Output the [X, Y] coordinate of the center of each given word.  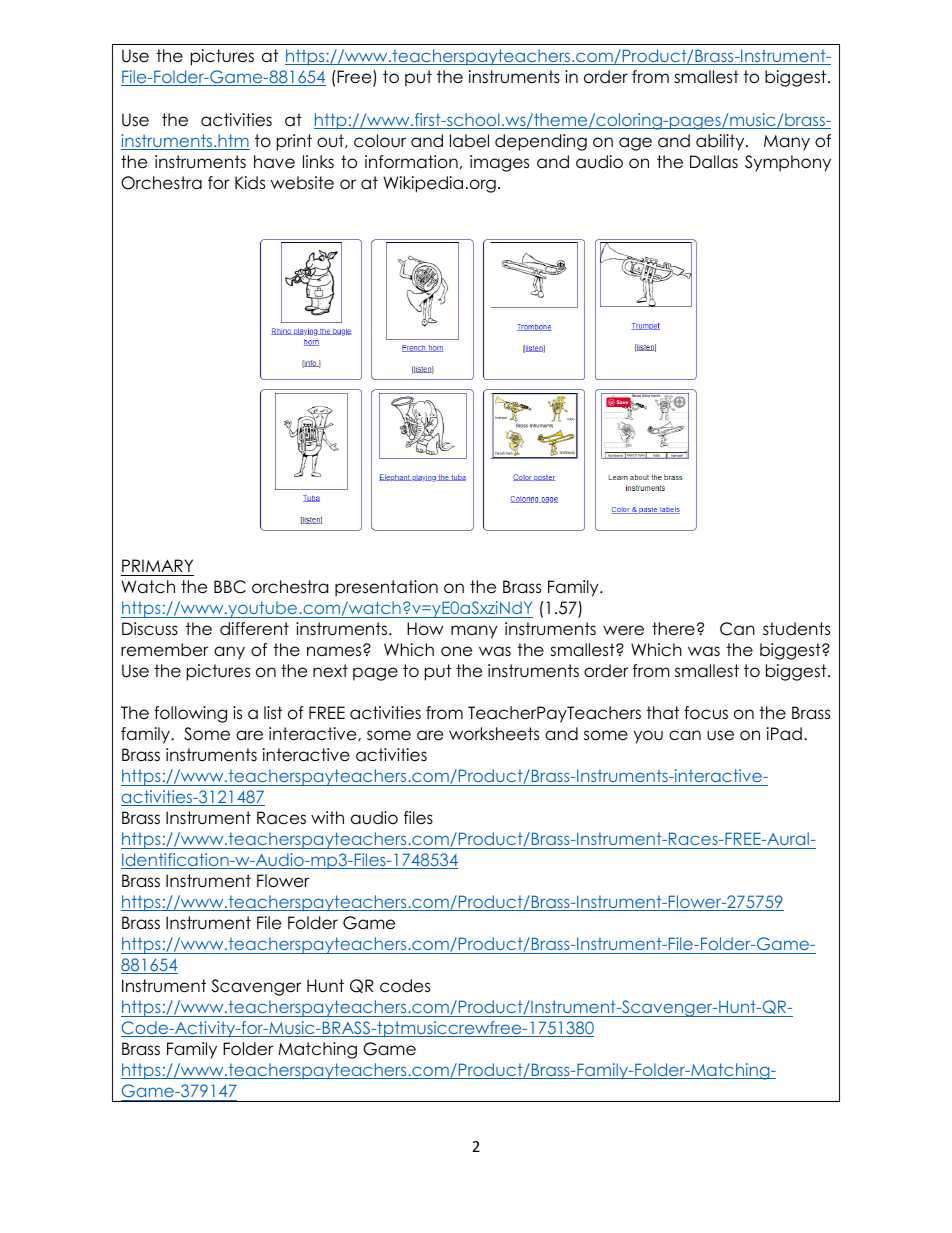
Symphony [788, 163]
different [254, 629]
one [456, 651]
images [499, 163]
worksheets [494, 734]
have [274, 162]
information [411, 162]
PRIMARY [157, 565]
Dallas [714, 162]
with [327, 817]
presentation [386, 588]
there [673, 629]
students [796, 629]
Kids [250, 183]
